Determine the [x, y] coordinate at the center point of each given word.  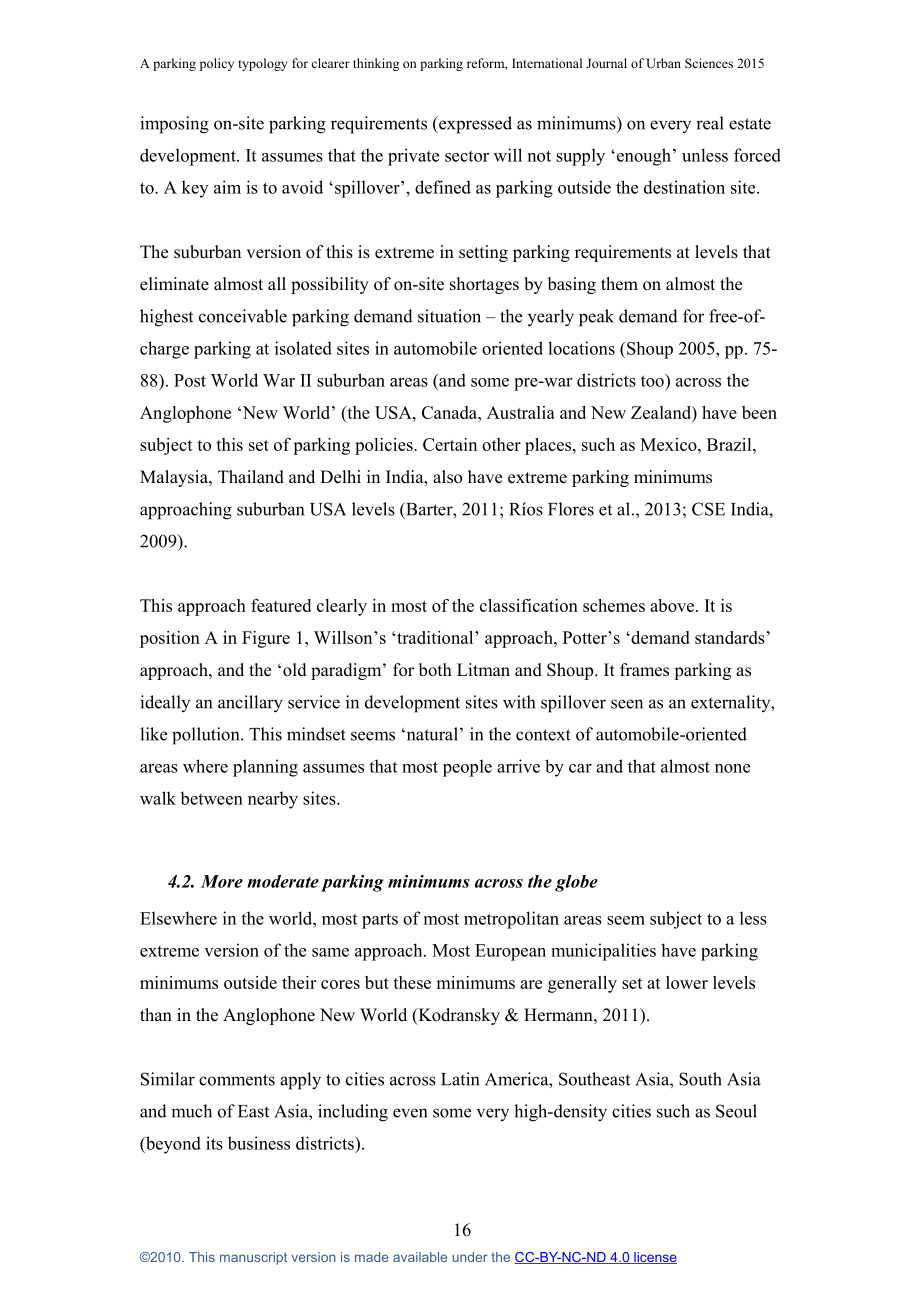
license [654, 1258]
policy [217, 64]
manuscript [253, 1258]
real [710, 123]
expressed [474, 125]
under [470, 1257]
